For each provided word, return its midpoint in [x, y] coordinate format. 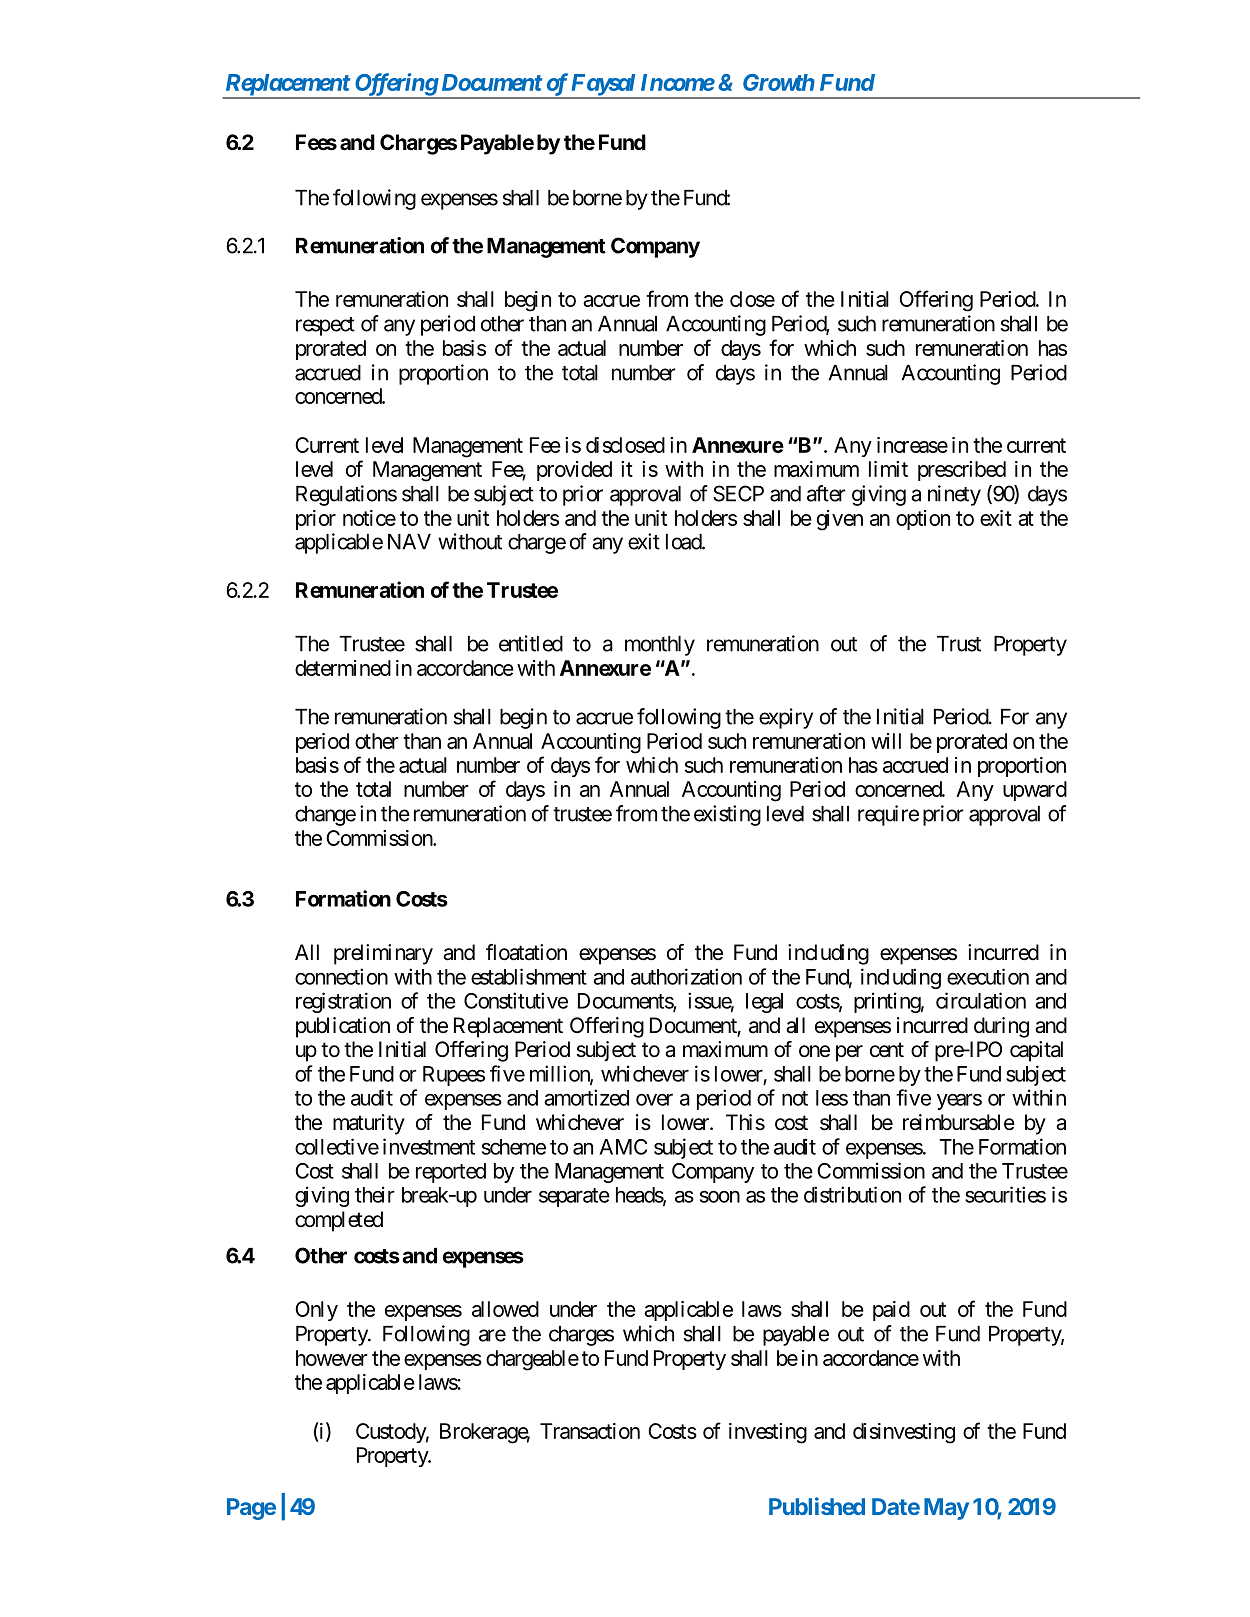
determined [343, 668]
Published [817, 1506]
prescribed [962, 471]
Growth [779, 82]
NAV [409, 542]
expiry [786, 718]
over [654, 1100]
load [684, 542]
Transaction [590, 1431]
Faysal [603, 86]
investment [429, 1146]
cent [887, 1050]
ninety [954, 495]
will [886, 741]
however [332, 1358]
